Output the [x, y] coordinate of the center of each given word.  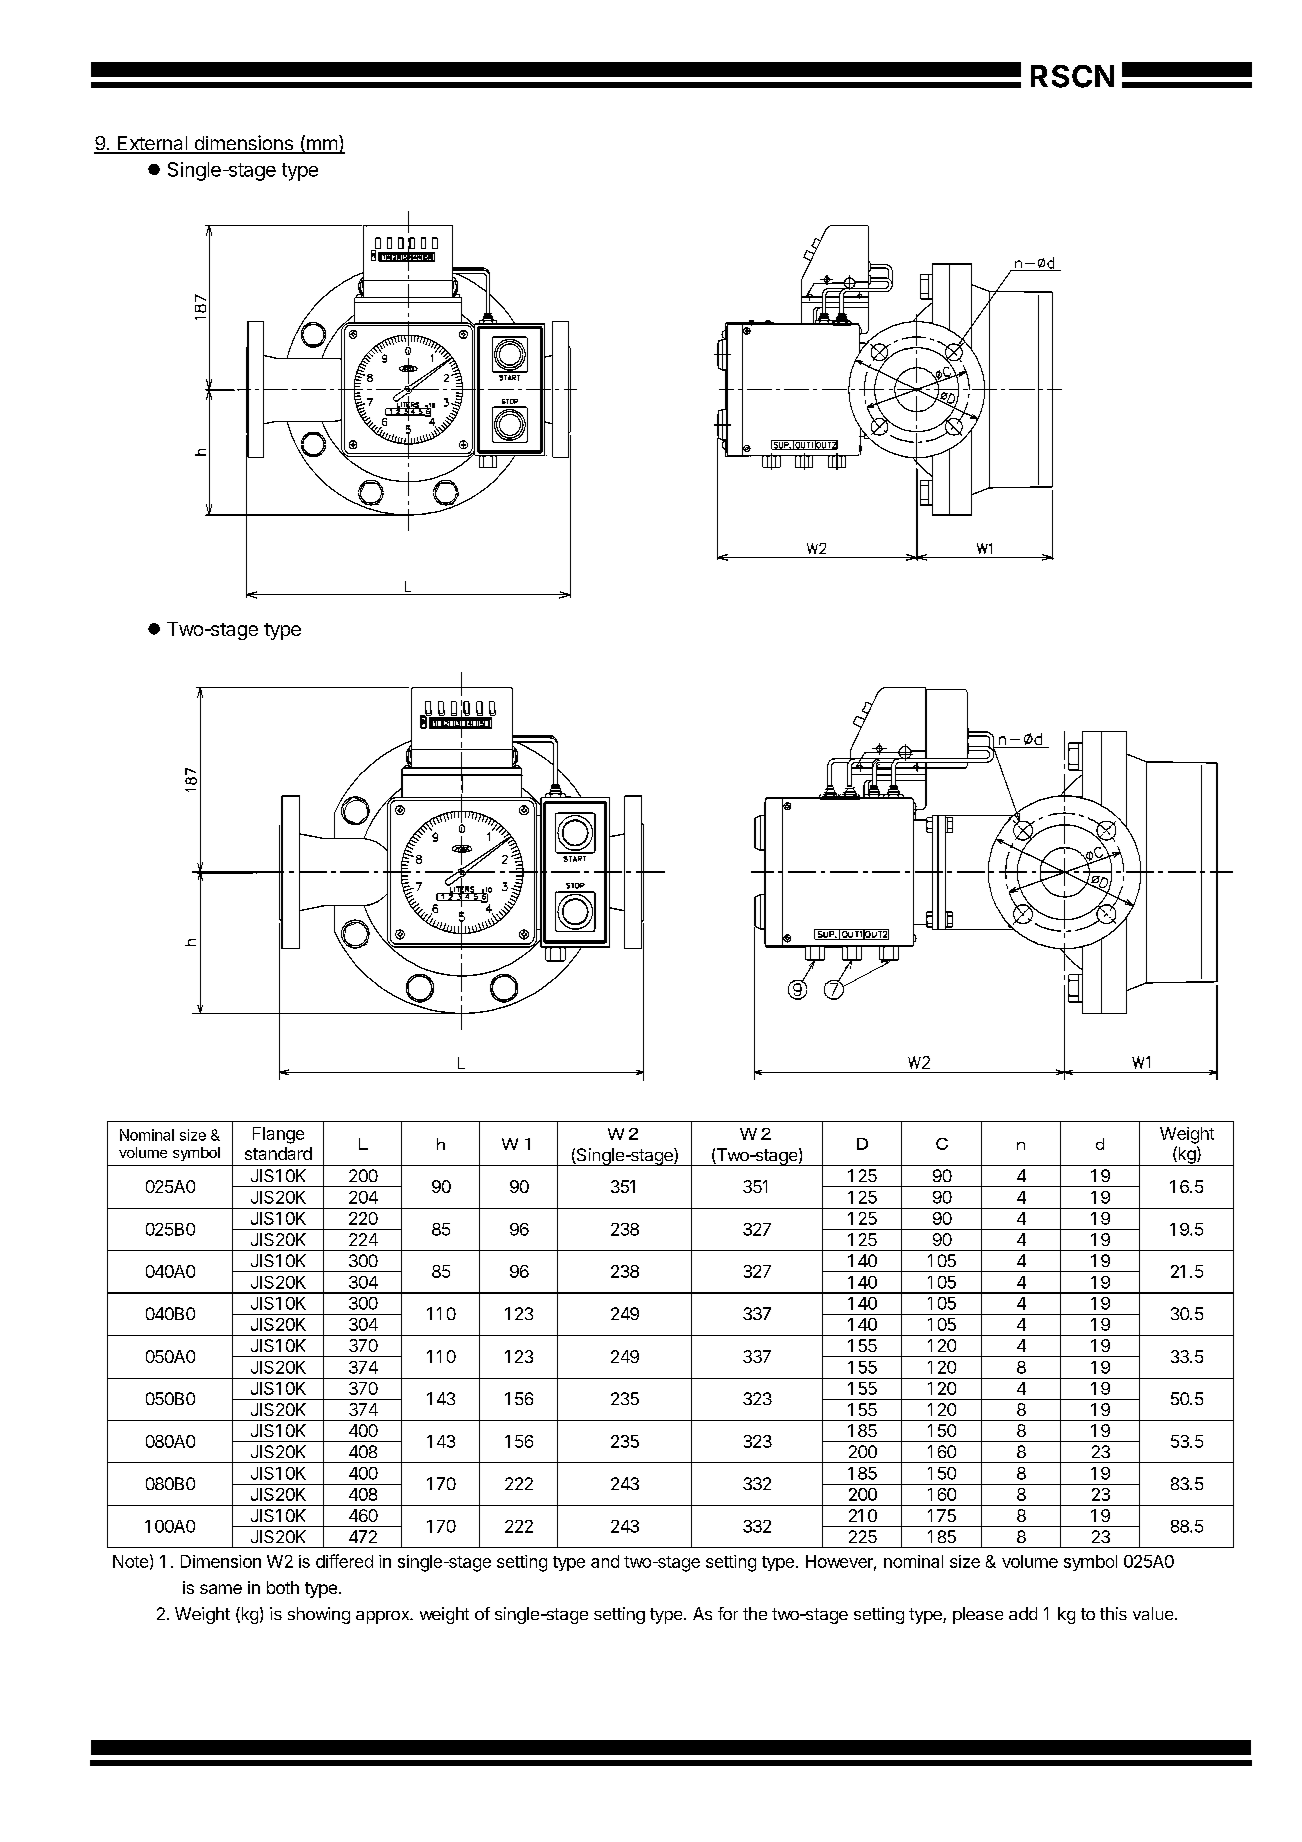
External [152, 144]
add [1023, 1613]
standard [278, 1153]
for [728, 1613]
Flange [278, 1135]
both [283, 1587]
